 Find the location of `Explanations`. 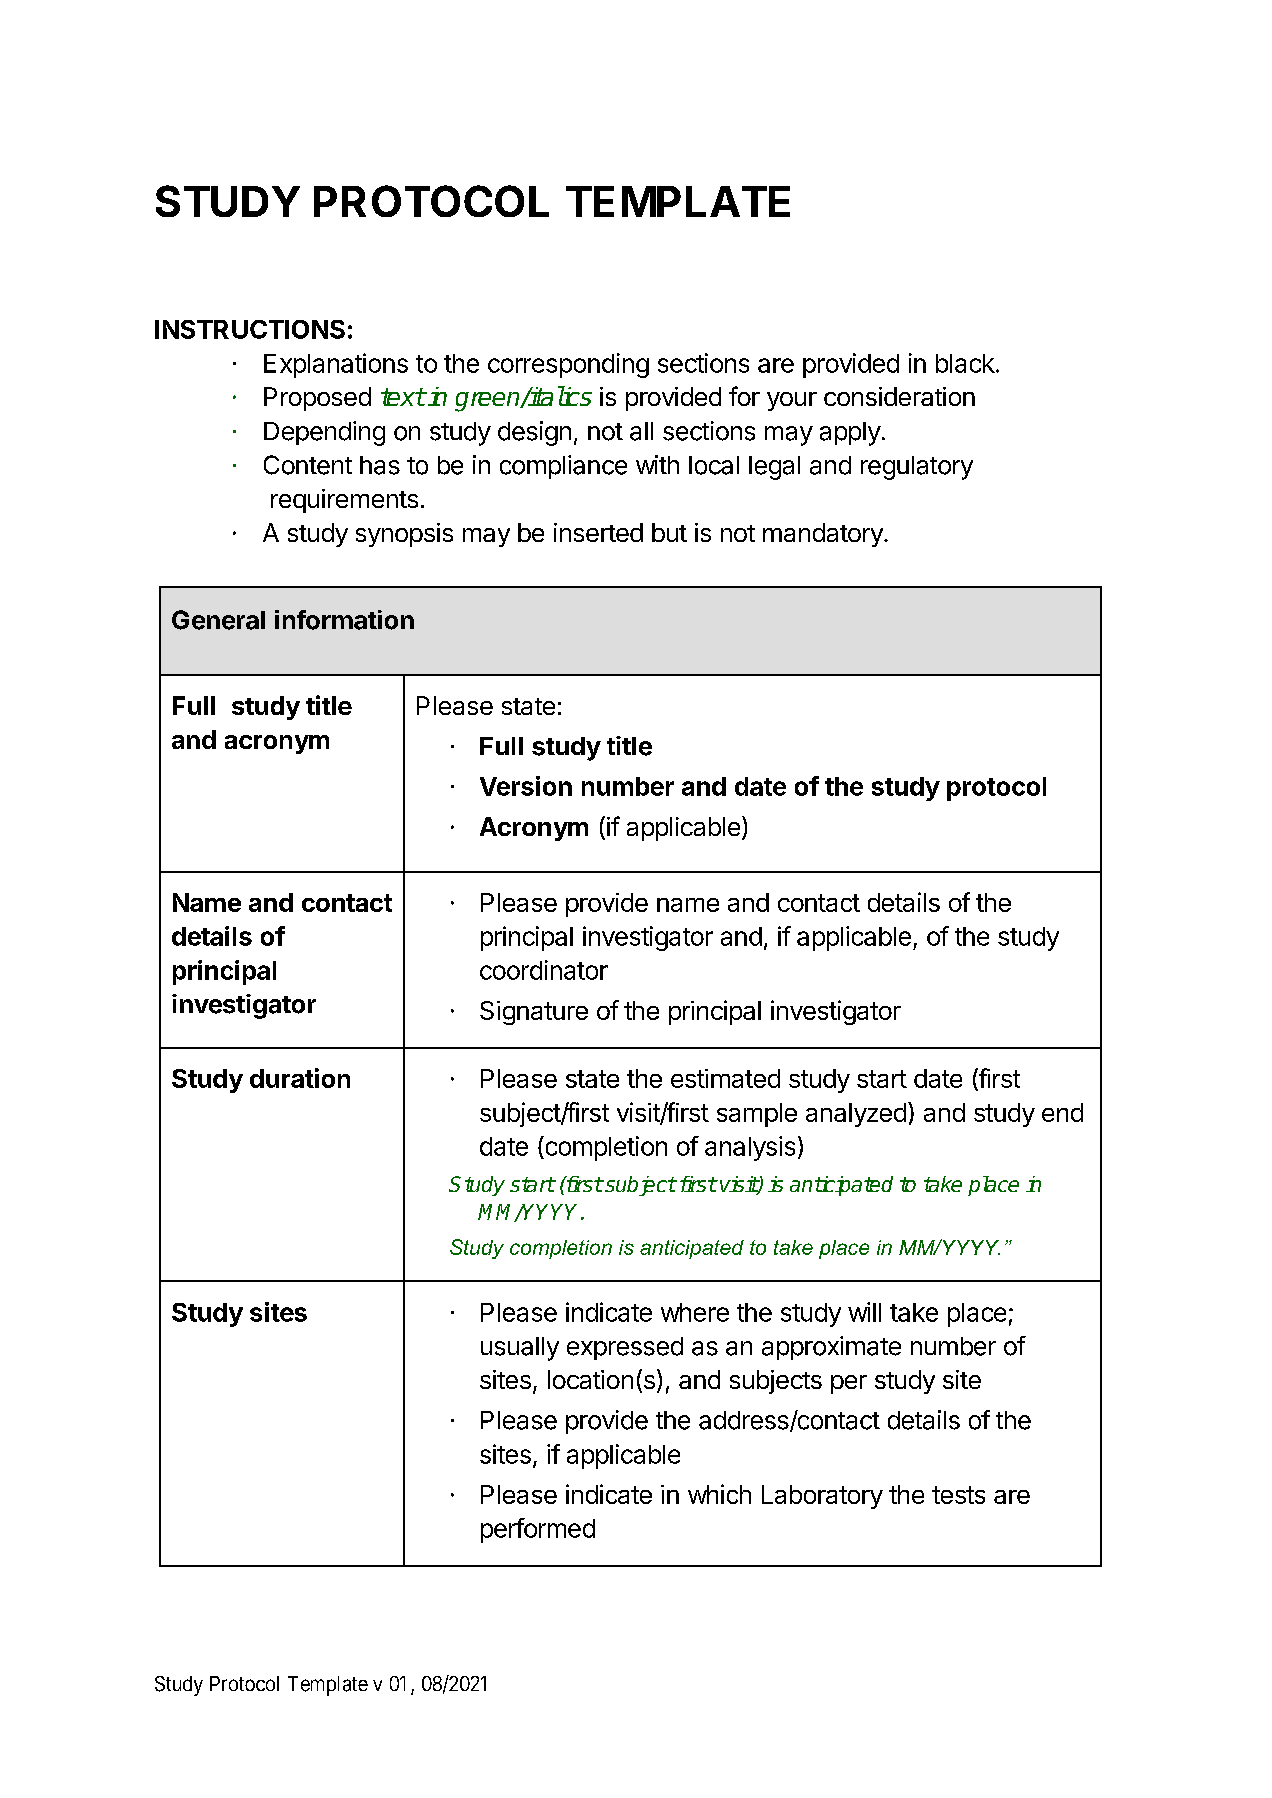

Explanations is located at coordinates (336, 365).
